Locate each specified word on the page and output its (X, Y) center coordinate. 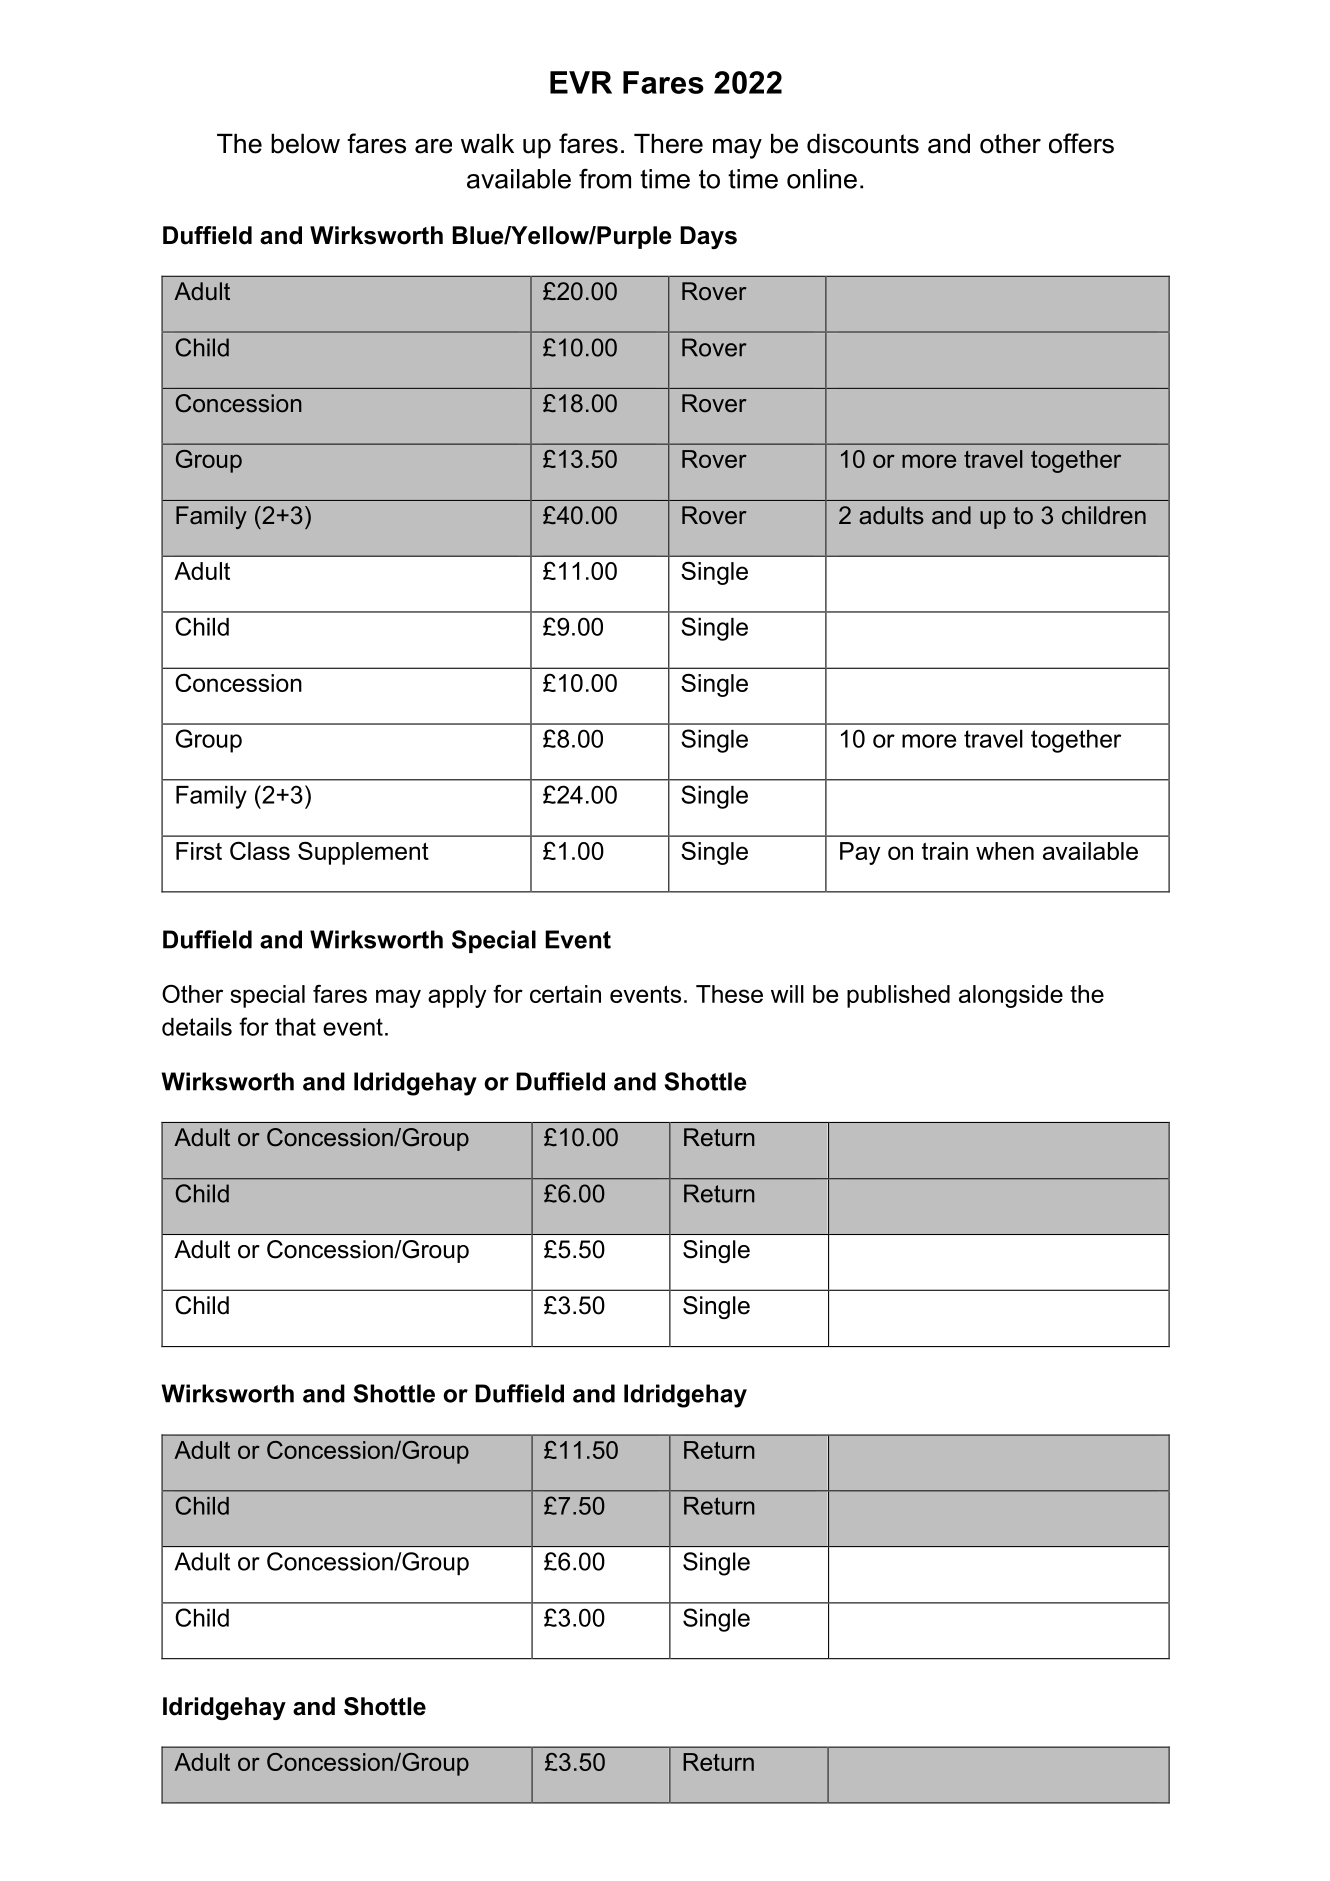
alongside (1011, 996)
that (295, 1027)
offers (1081, 143)
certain (565, 994)
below (305, 144)
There (668, 144)
